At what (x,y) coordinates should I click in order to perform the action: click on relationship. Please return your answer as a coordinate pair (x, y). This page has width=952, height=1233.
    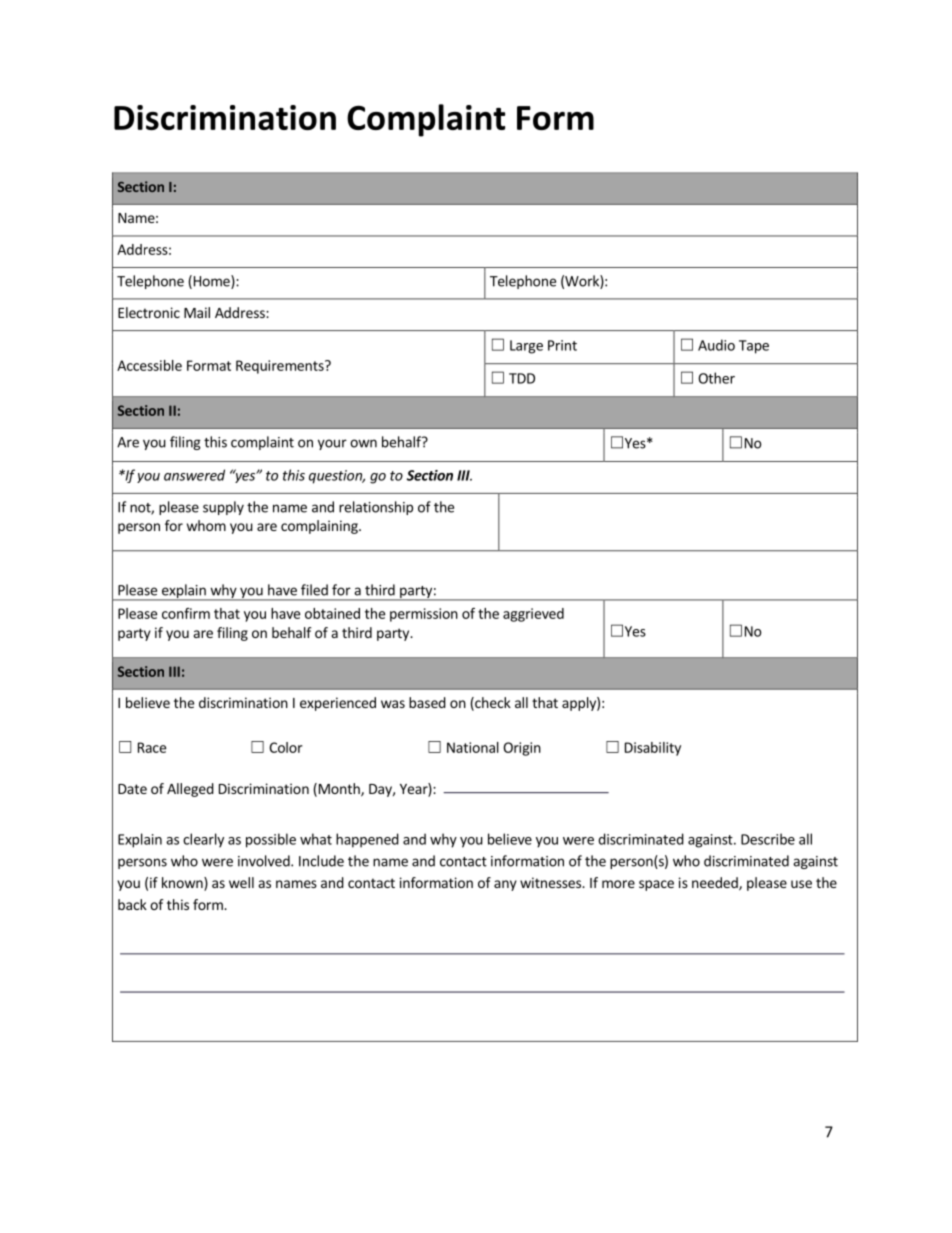
    Looking at the image, I should click on (376, 508).
